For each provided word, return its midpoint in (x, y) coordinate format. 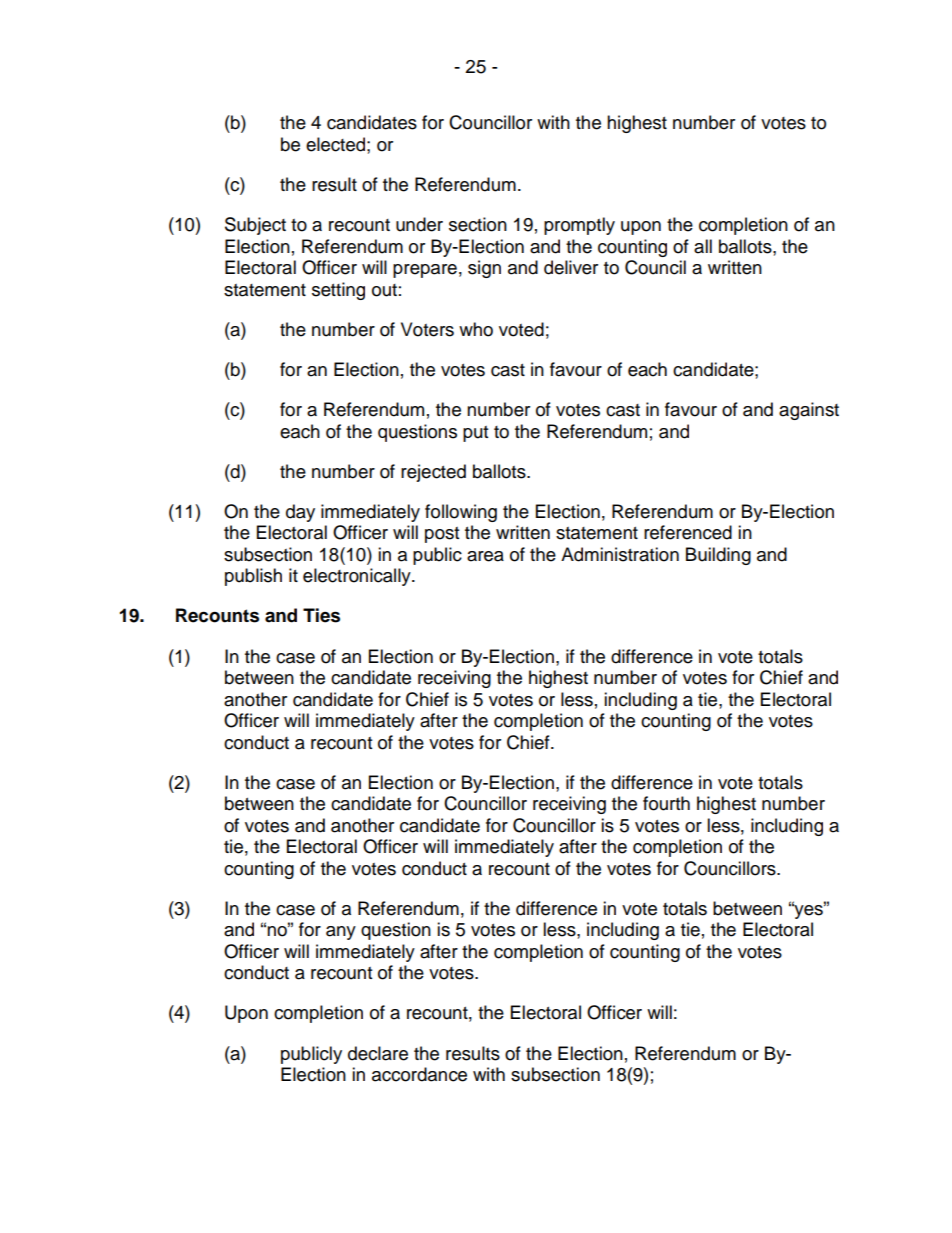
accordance (419, 1074)
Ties (321, 615)
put (475, 434)
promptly (579, 226)
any (341, 933)
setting (338, 291)
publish (253, 577)
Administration (620, 554)
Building (718, 556)
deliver (571, 267)
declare (378, 1053)
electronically (358, 577)
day (300, 513)
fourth (666, 803)
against (809, 411)
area (485, 556)
